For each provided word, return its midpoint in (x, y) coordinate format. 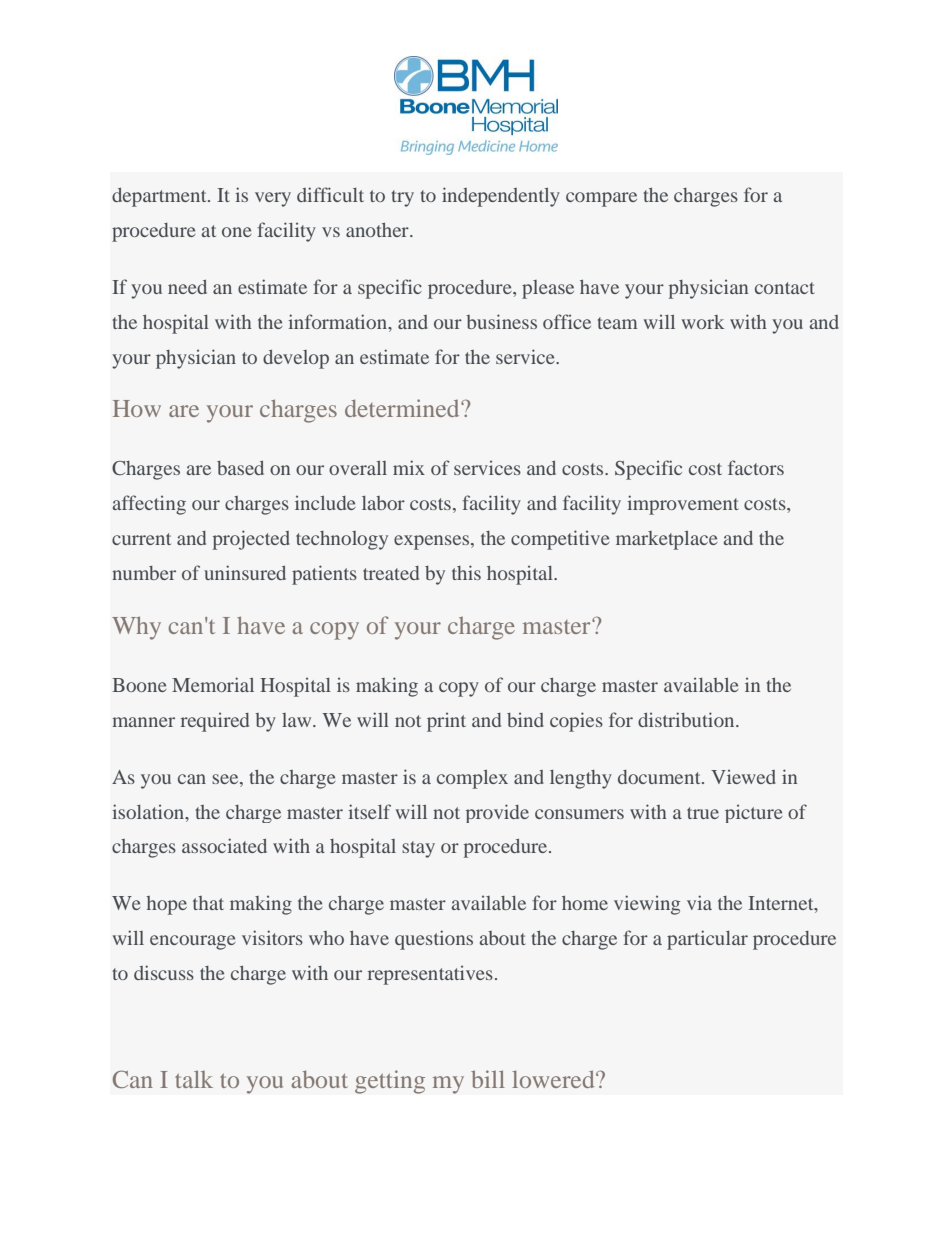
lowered (554, 1079)
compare (601, 199)
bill (488, 1079)
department (160, 197)
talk (194, 1079)
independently (501, 197)
